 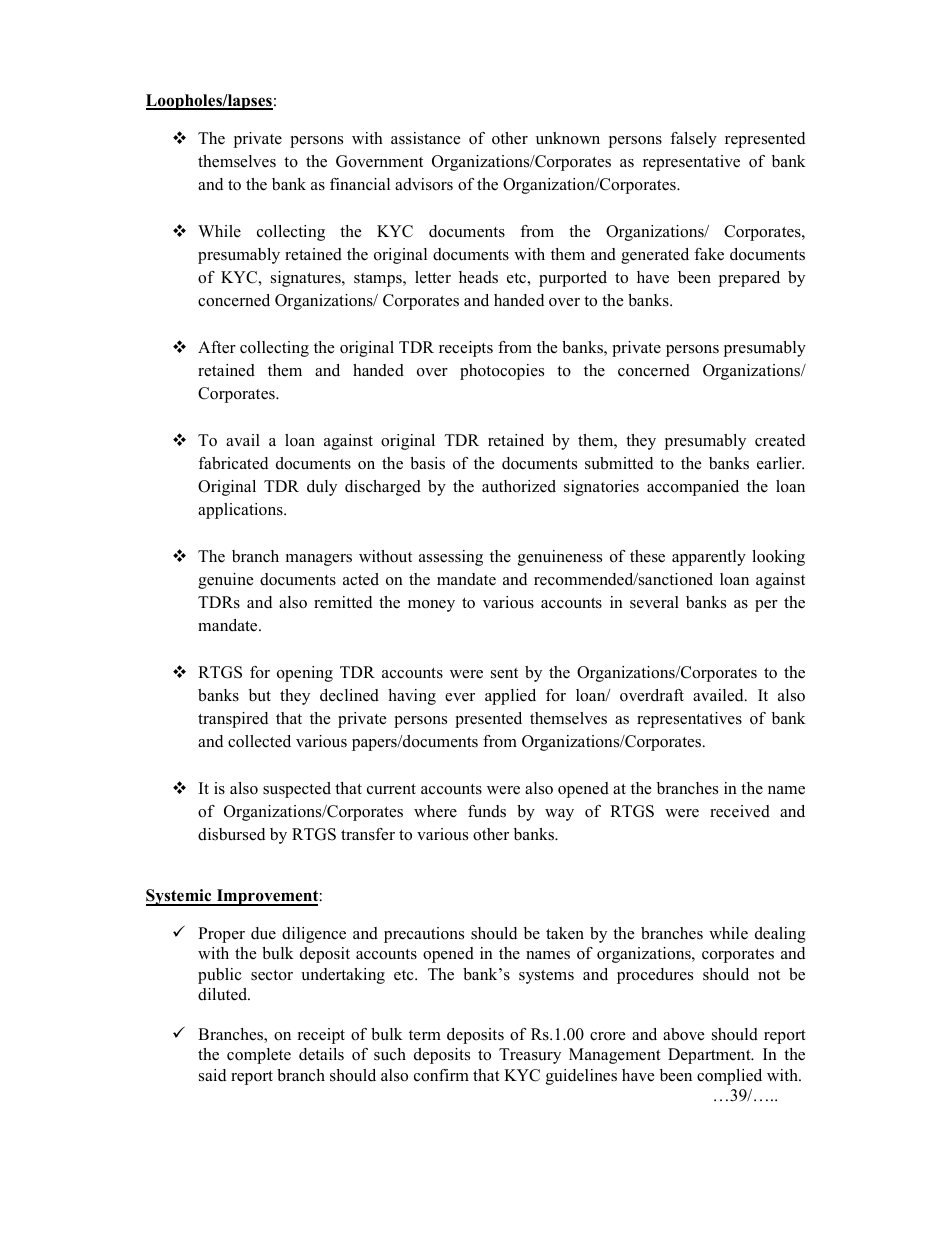 I want to click on received, so click(x=740, y=811).
